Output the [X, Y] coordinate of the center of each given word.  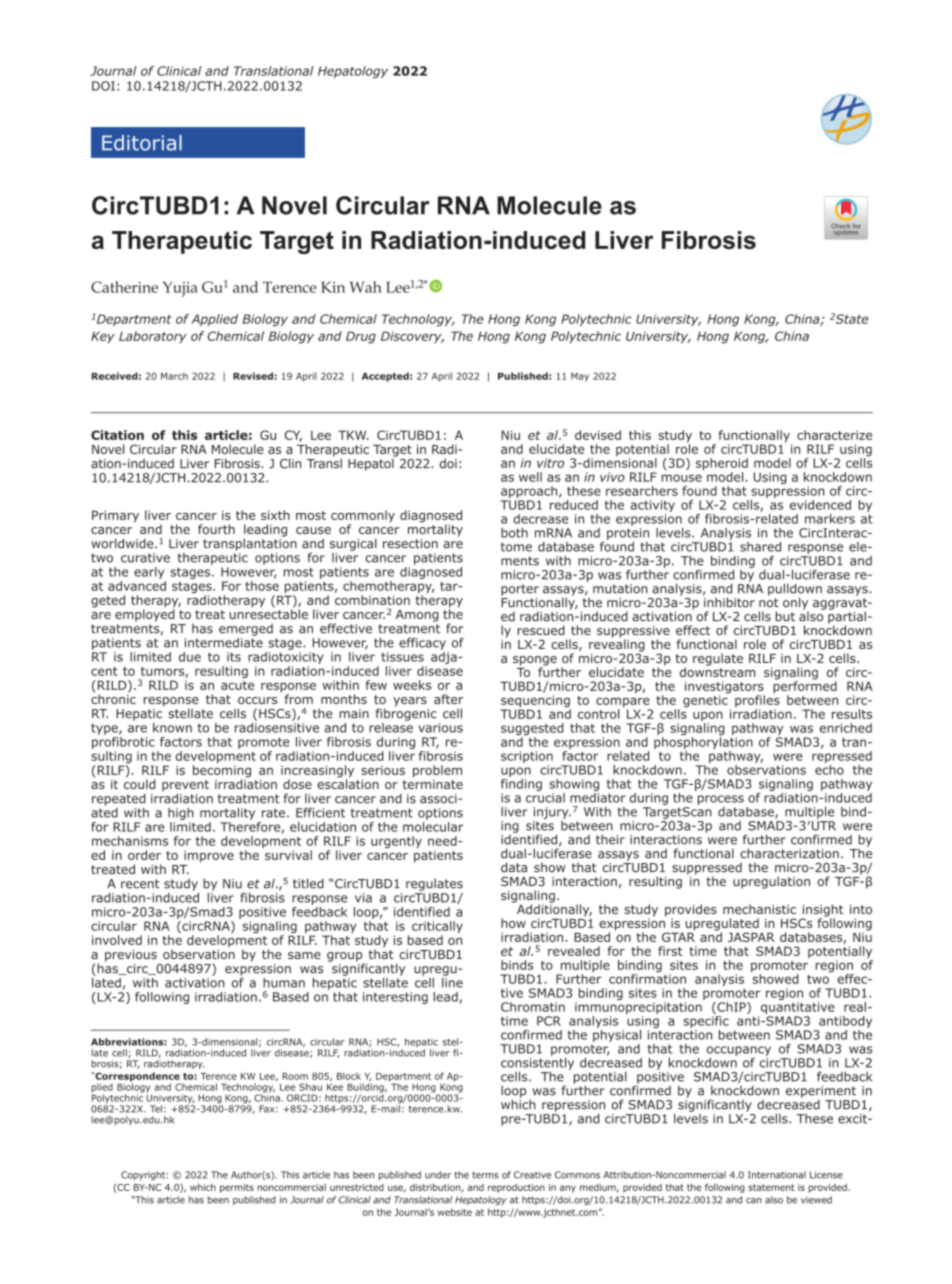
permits [237, 1188]
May [580, 377]
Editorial [142, 143]
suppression [788, 493]
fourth [216, 529]
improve [209, 856]
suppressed [707, 869]
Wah [366, 287]
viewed [816, 1200]
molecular [433, 827]
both [514, 533]
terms [485, 1175]
